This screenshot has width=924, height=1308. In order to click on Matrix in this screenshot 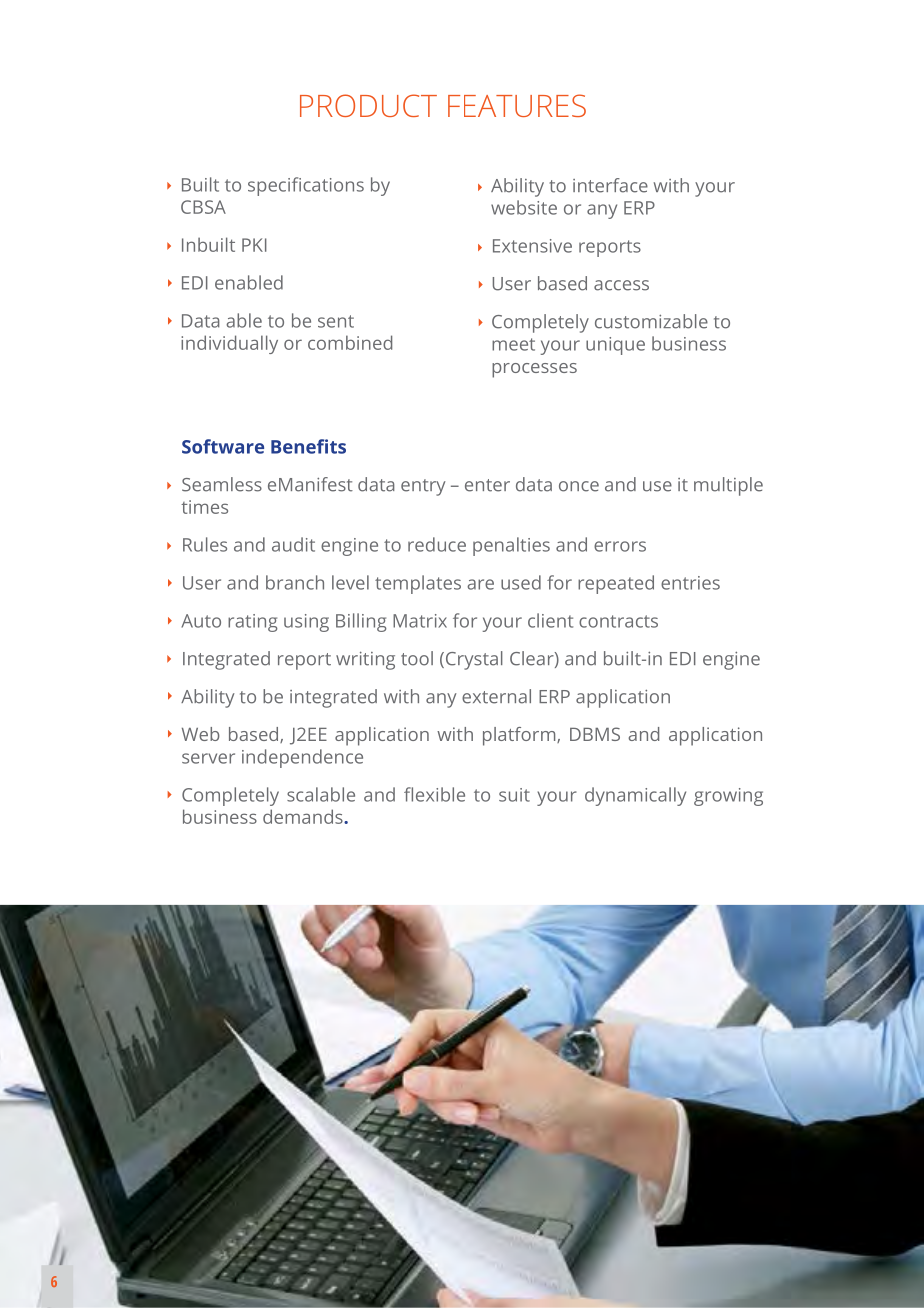, I will do `click(420, 621)`.
